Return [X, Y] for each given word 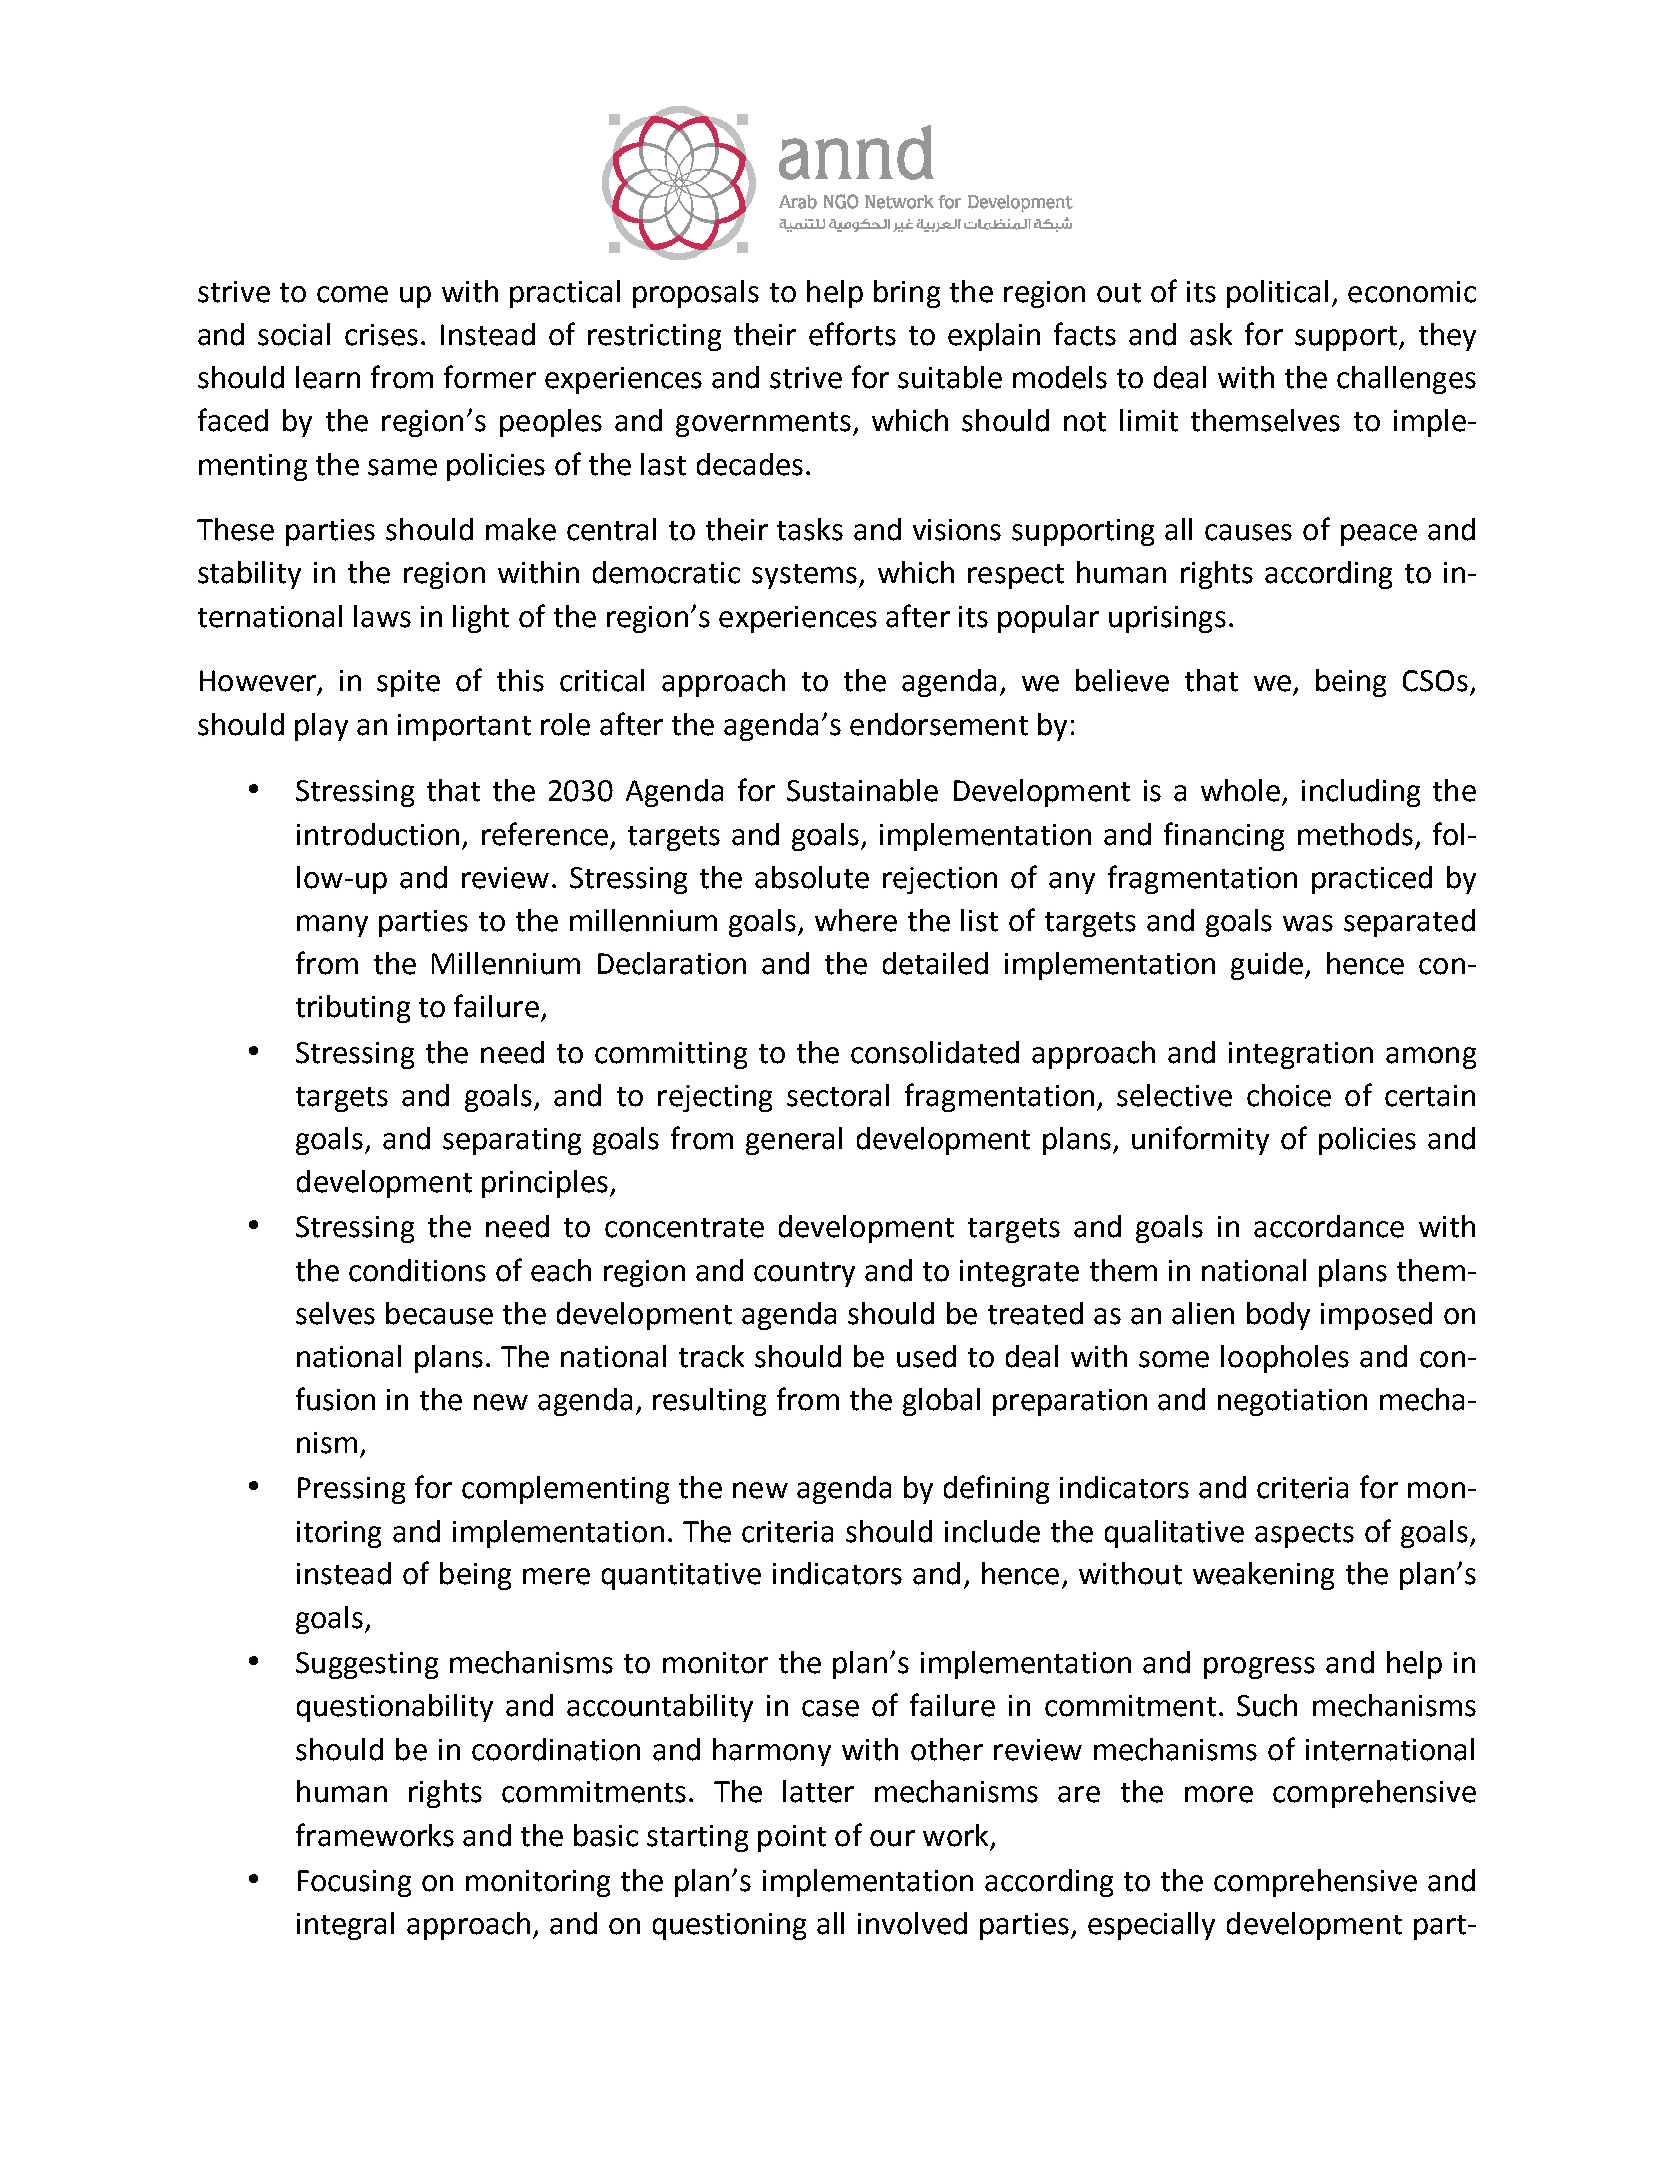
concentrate [684, 1228]
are [1079, 1794]
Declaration [672, 963]
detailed [935, 963]
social [294, 334]
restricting [654, 337]
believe [1122, 680]
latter [818, 1791]
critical [602, 680]
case [830, 1708]
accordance [1329, 1226]
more [1219, 1794]
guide [1267, 966]
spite [408, 683]
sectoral [838, 1095]
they [1447, 337]
